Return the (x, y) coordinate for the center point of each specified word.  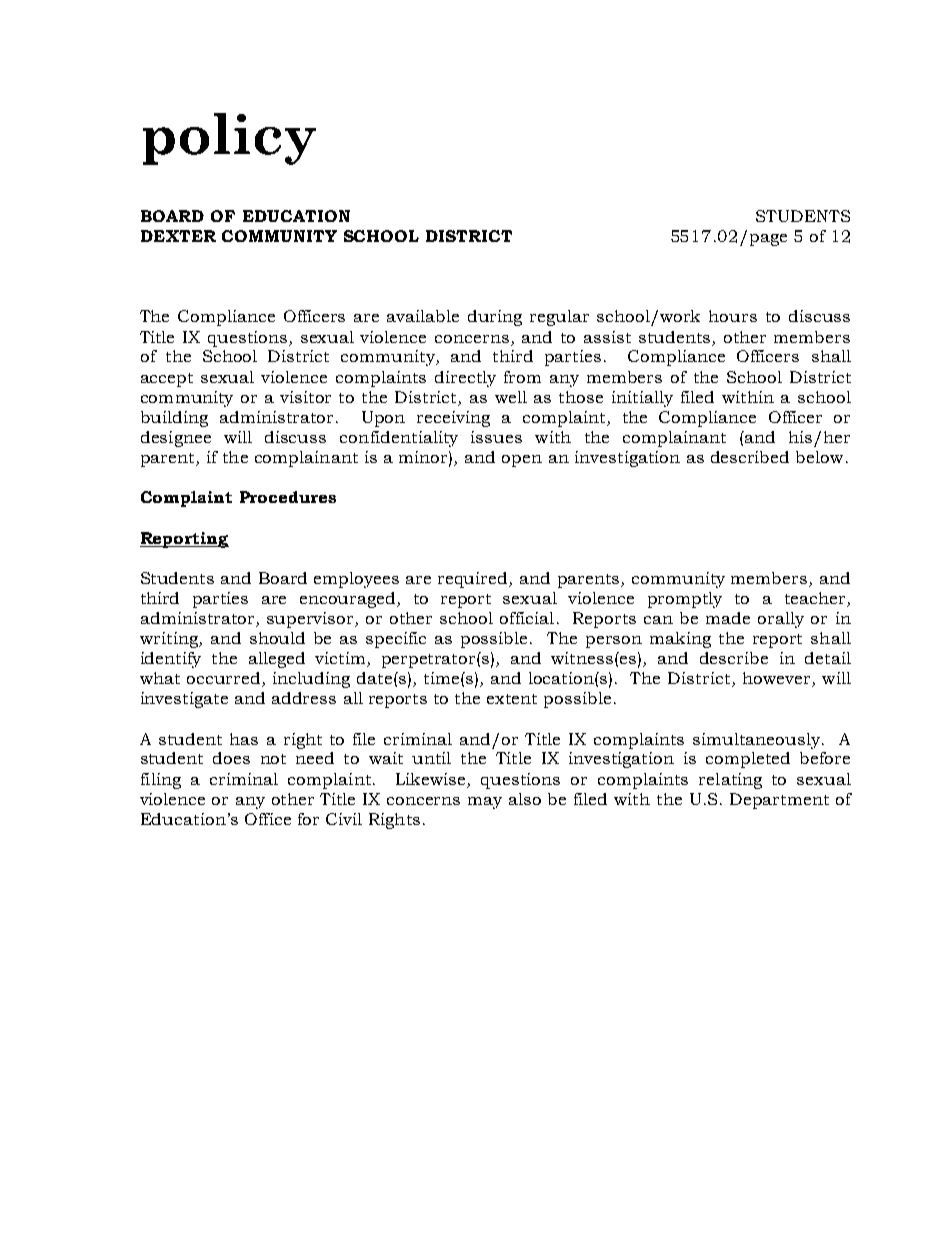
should (277, 638)
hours (733, 316)
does (231, 758)
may (485, 803)
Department (779, 801)
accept (167, 380)
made (728, 618)
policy (229, 139)
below (819, 457)
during (495, 318)
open (522, 461)
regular (559, 318)
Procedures (288, 497)
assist (607, 337)
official (527, 618)
